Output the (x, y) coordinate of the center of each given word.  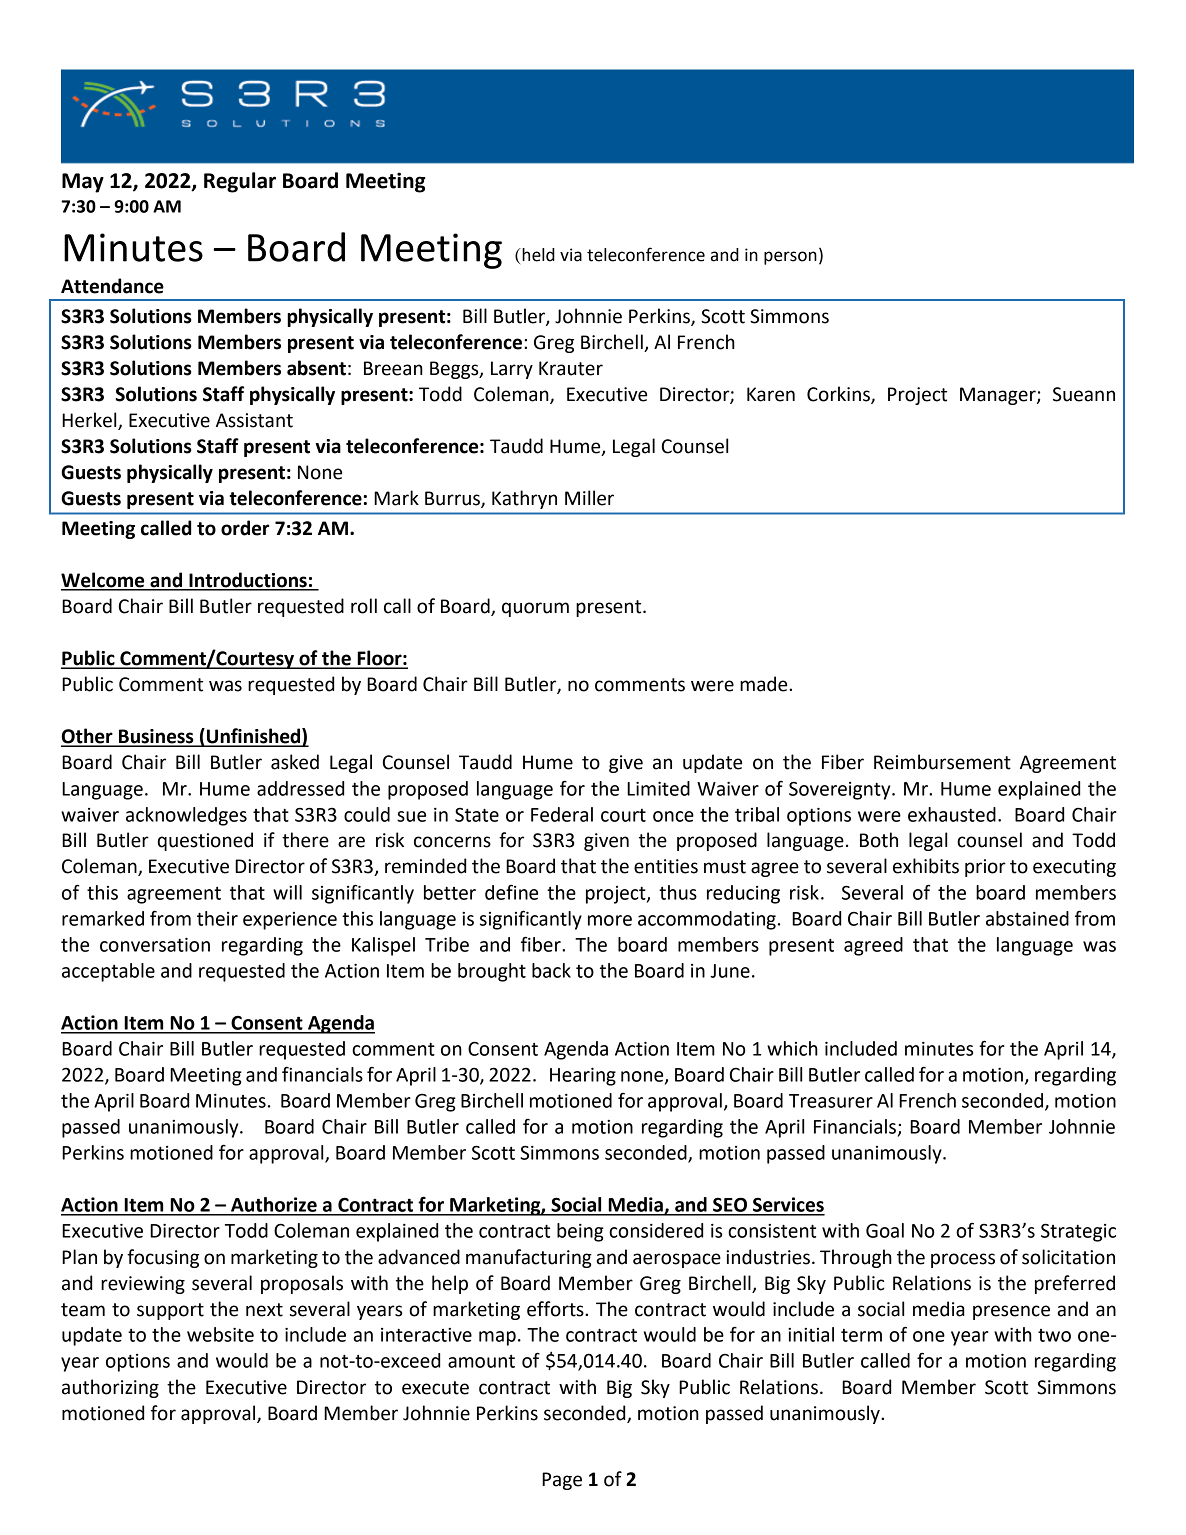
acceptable (108, 972)
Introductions (248, 581)
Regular (240, 182)
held (537, 255)
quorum (535, 609)
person (790, 258)
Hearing (583, 1076)
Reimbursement (942, 762)
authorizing (110, 1388)
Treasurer (831, 1101)
